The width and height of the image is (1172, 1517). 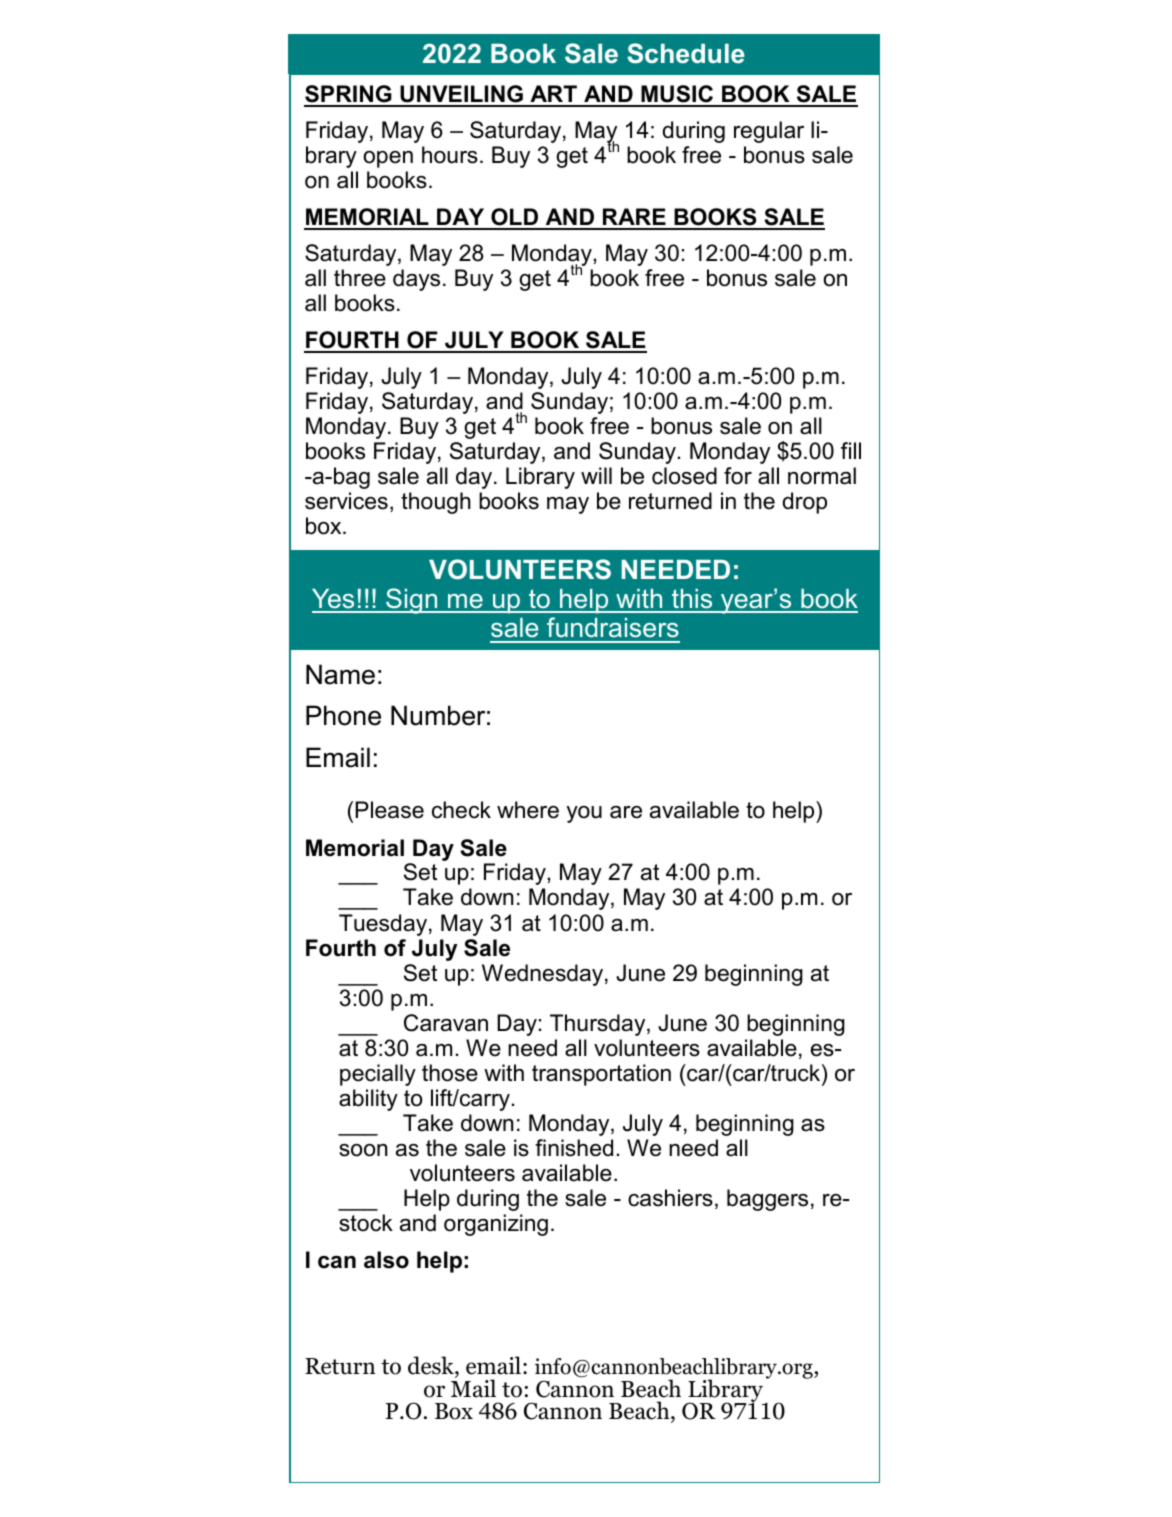 What do you see at coordinates (528, 810) in the image?
I see `where` at bounding box center [528, 810].
